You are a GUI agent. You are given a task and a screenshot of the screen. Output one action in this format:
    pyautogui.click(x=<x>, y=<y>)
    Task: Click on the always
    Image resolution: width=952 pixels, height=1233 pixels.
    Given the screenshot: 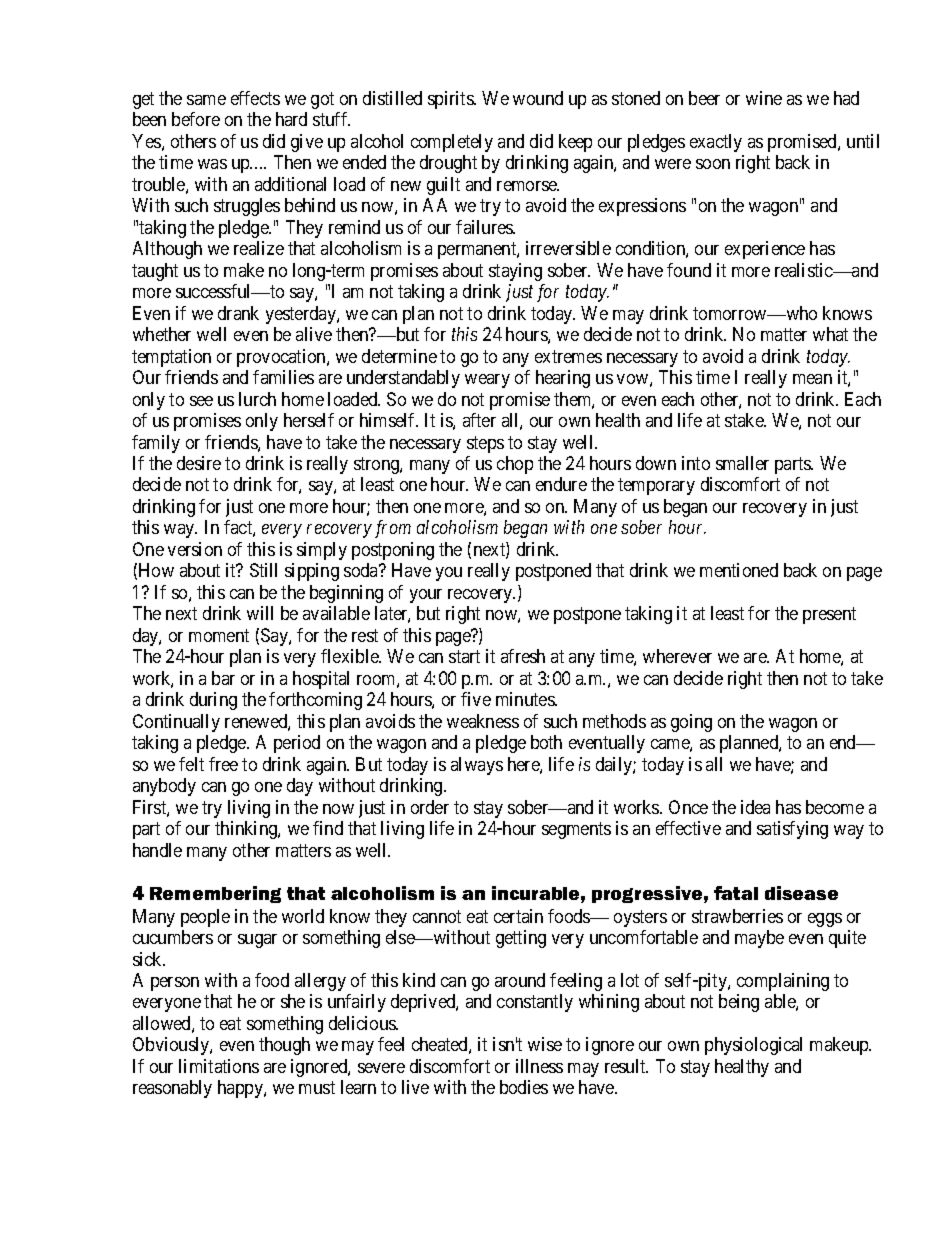 What is the action you would take?
    pyautogui.click(x=477, y=766)
